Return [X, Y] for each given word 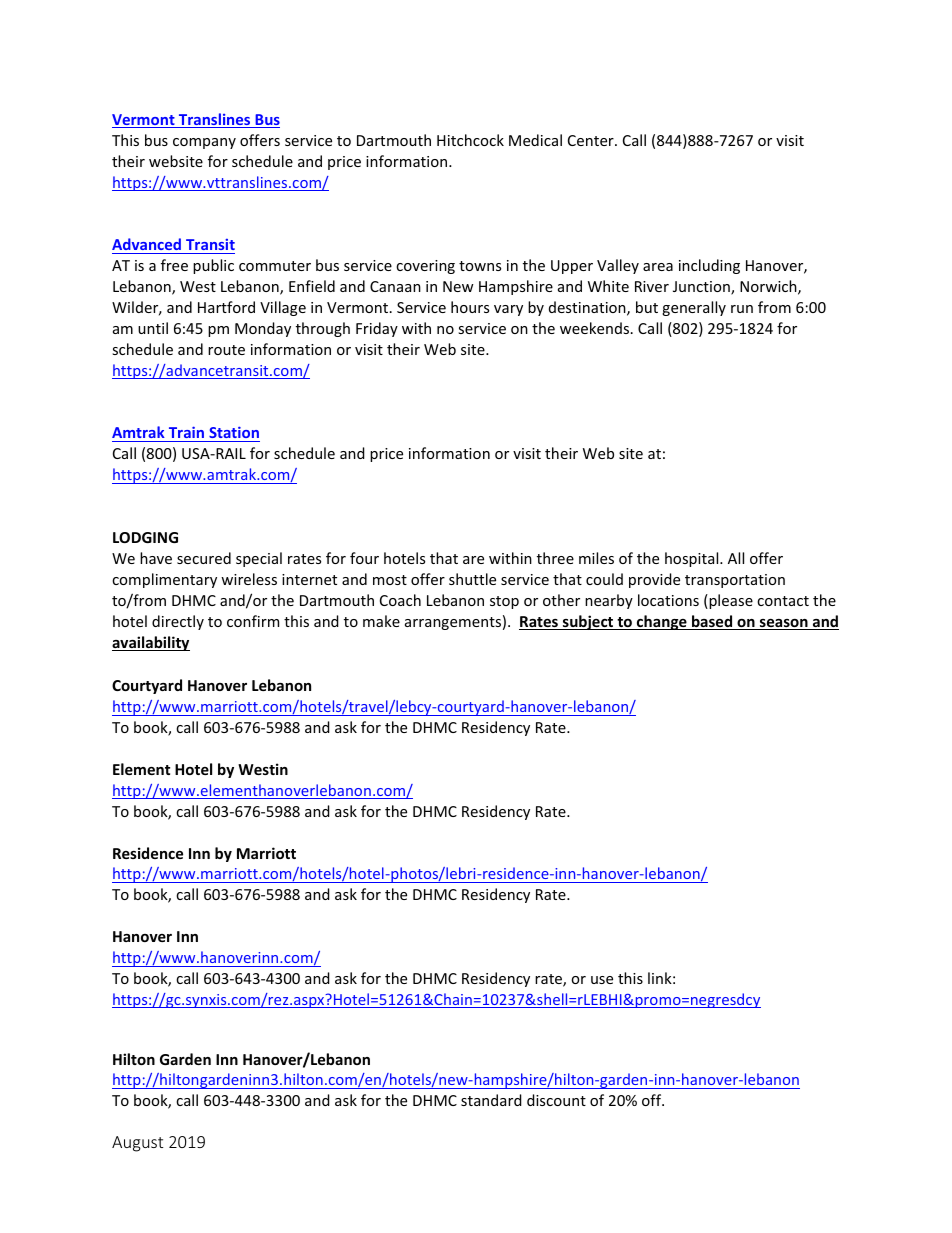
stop [504, 602]
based [712, 622]
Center [592, 140]
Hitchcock [470, 140]
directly [178, 622]
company [204, 143]
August [137, 1144]
